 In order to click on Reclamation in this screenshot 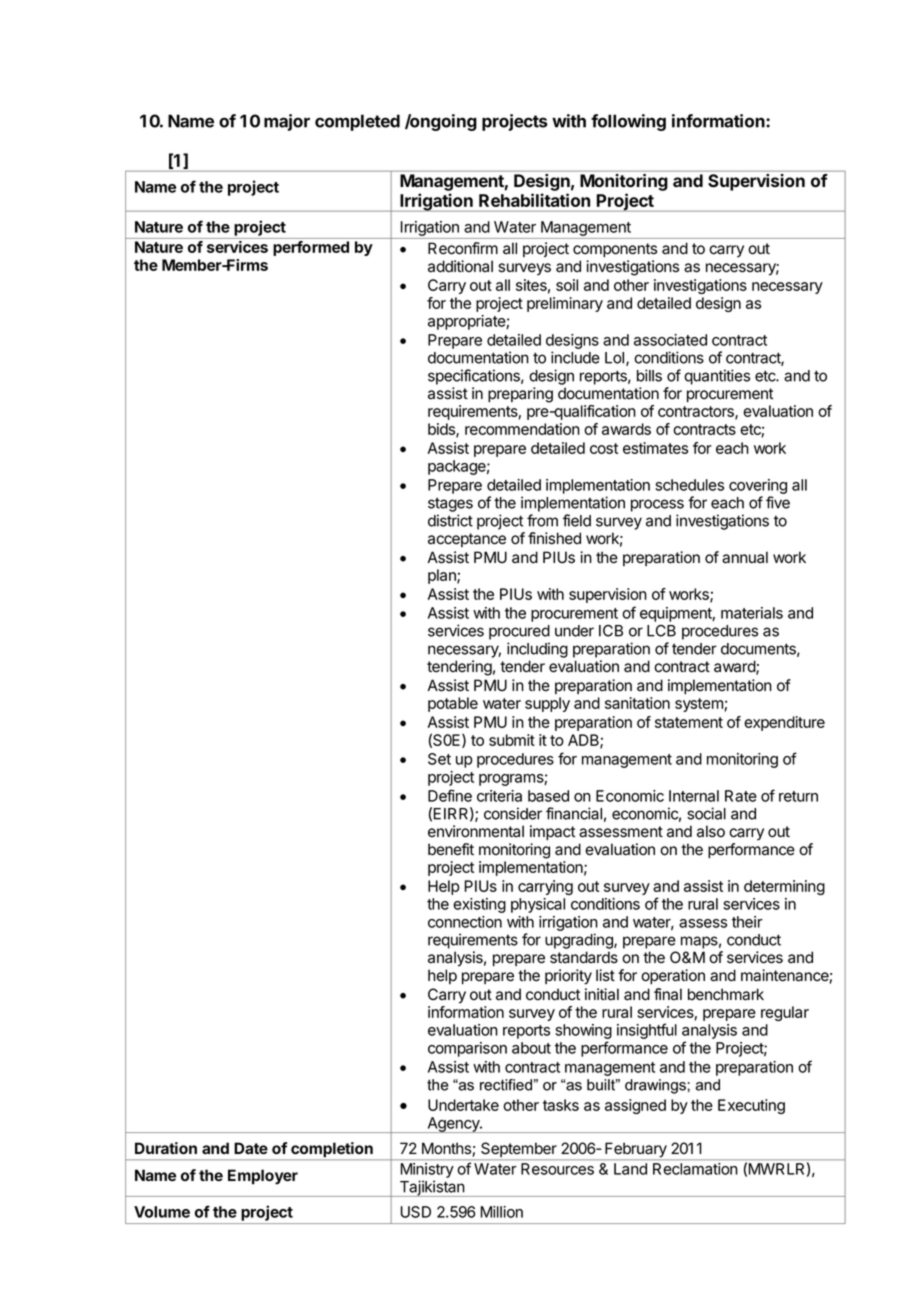, I will do `click(695, 1169)`.
